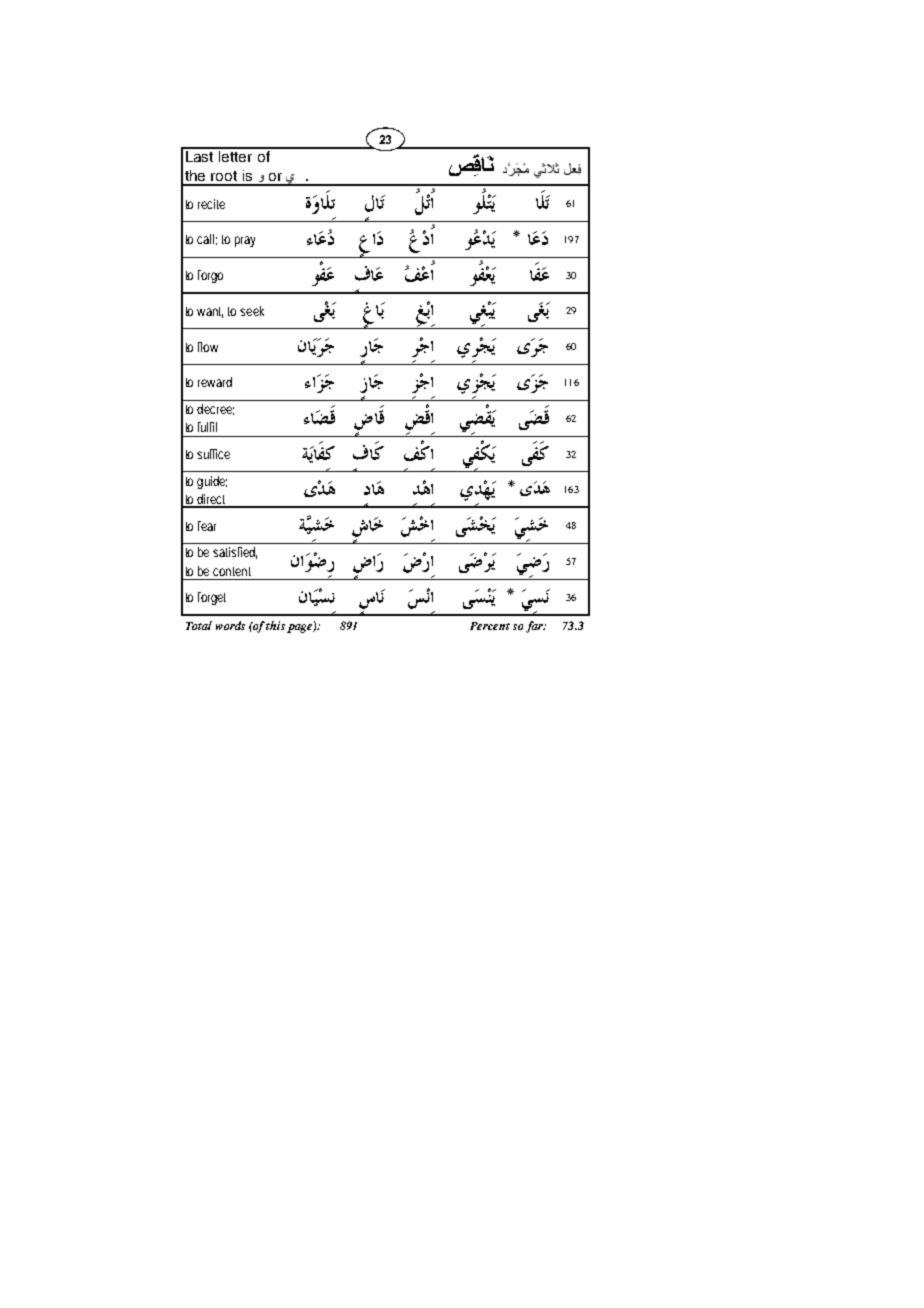 This document has height=1308, width=924. What do you see at coordinates (211, 204) in the document?
I see `recite` at bounding box center [211, 204].
